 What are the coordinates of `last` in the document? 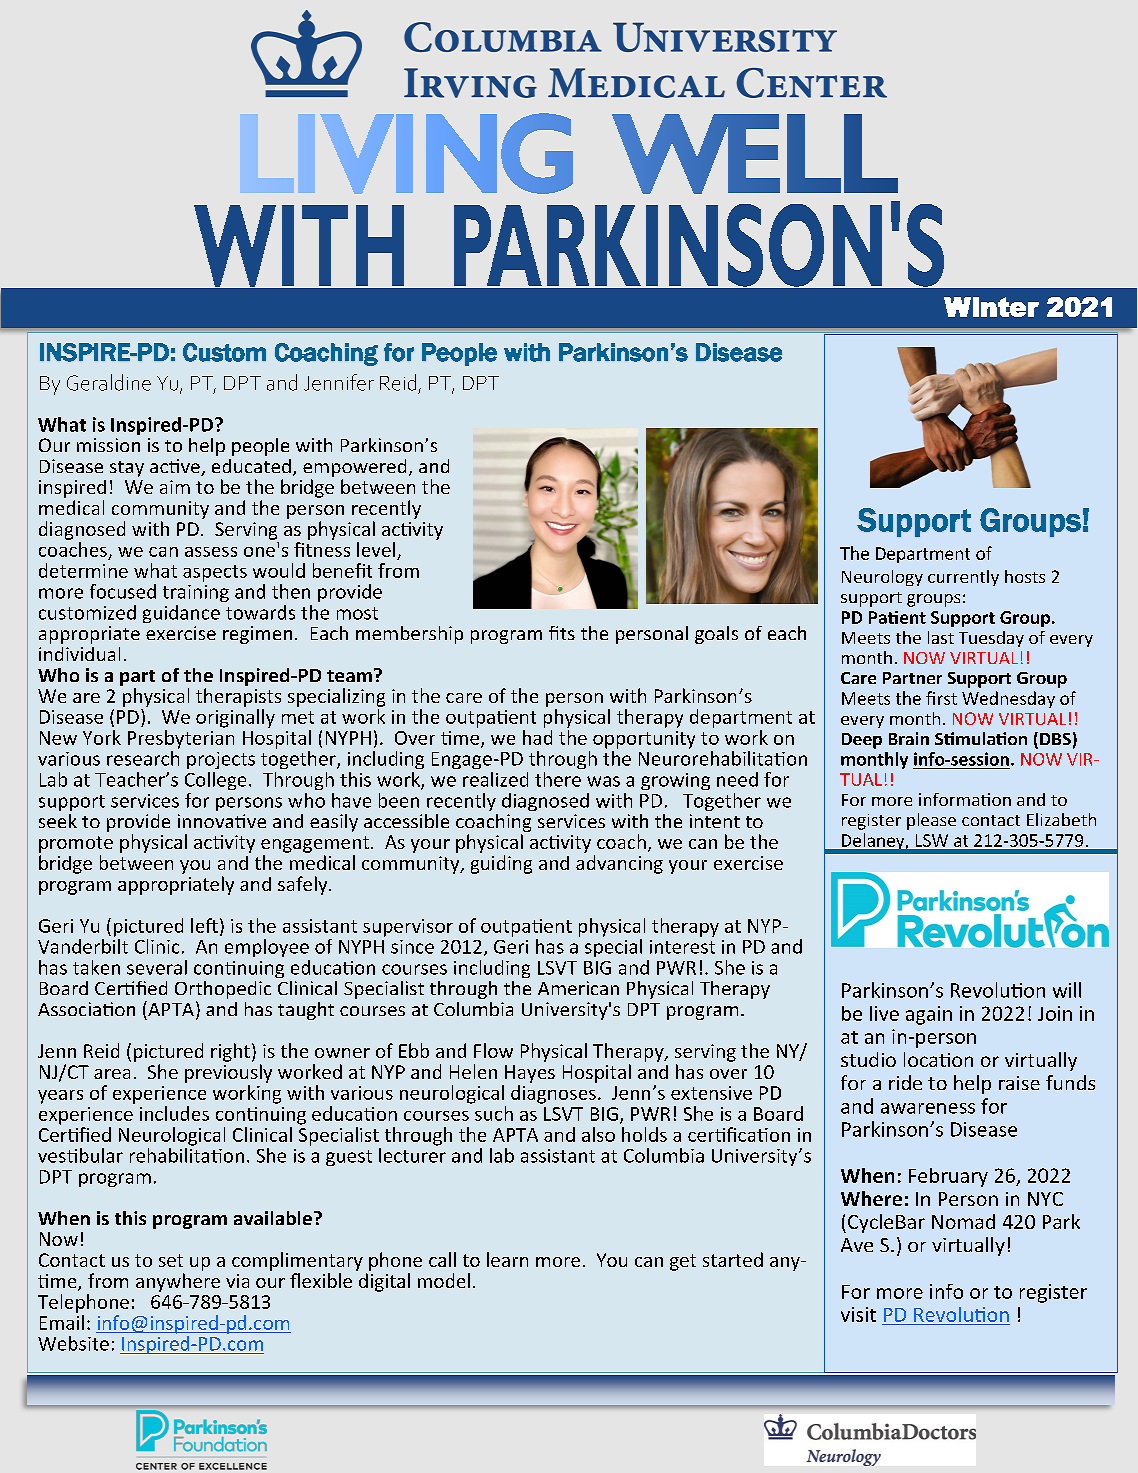 It's located at (941, 637).
